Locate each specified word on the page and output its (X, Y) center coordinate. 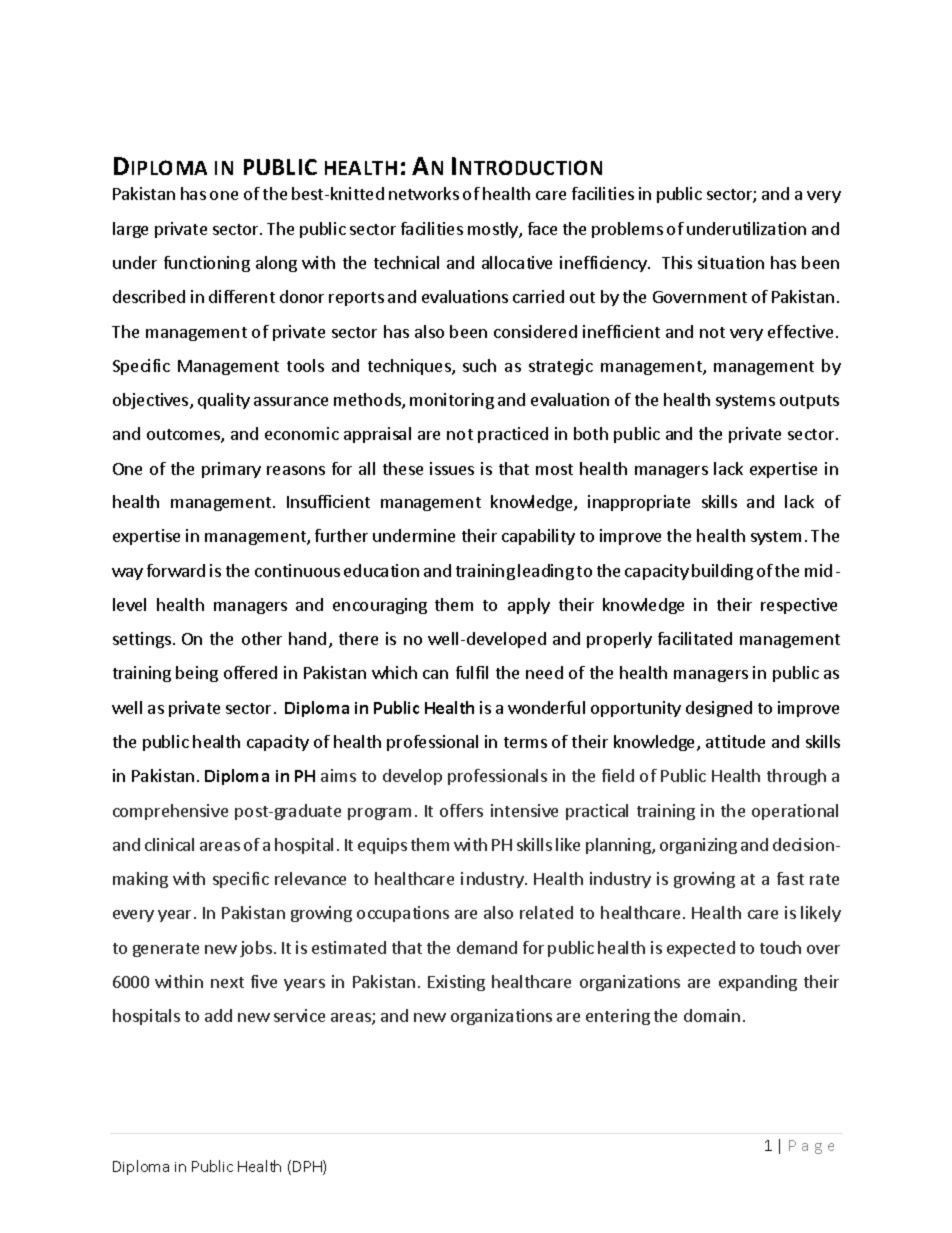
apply (529, 606)
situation (731, 262)
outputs (809, 402)
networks (424, 193)
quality (224, 401)
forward (176, 570)
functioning (207, 264)
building (722, 572)
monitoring (452, 401)
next (227, 982)
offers (461, 810)
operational (795, 812)
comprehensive (170, 812)
